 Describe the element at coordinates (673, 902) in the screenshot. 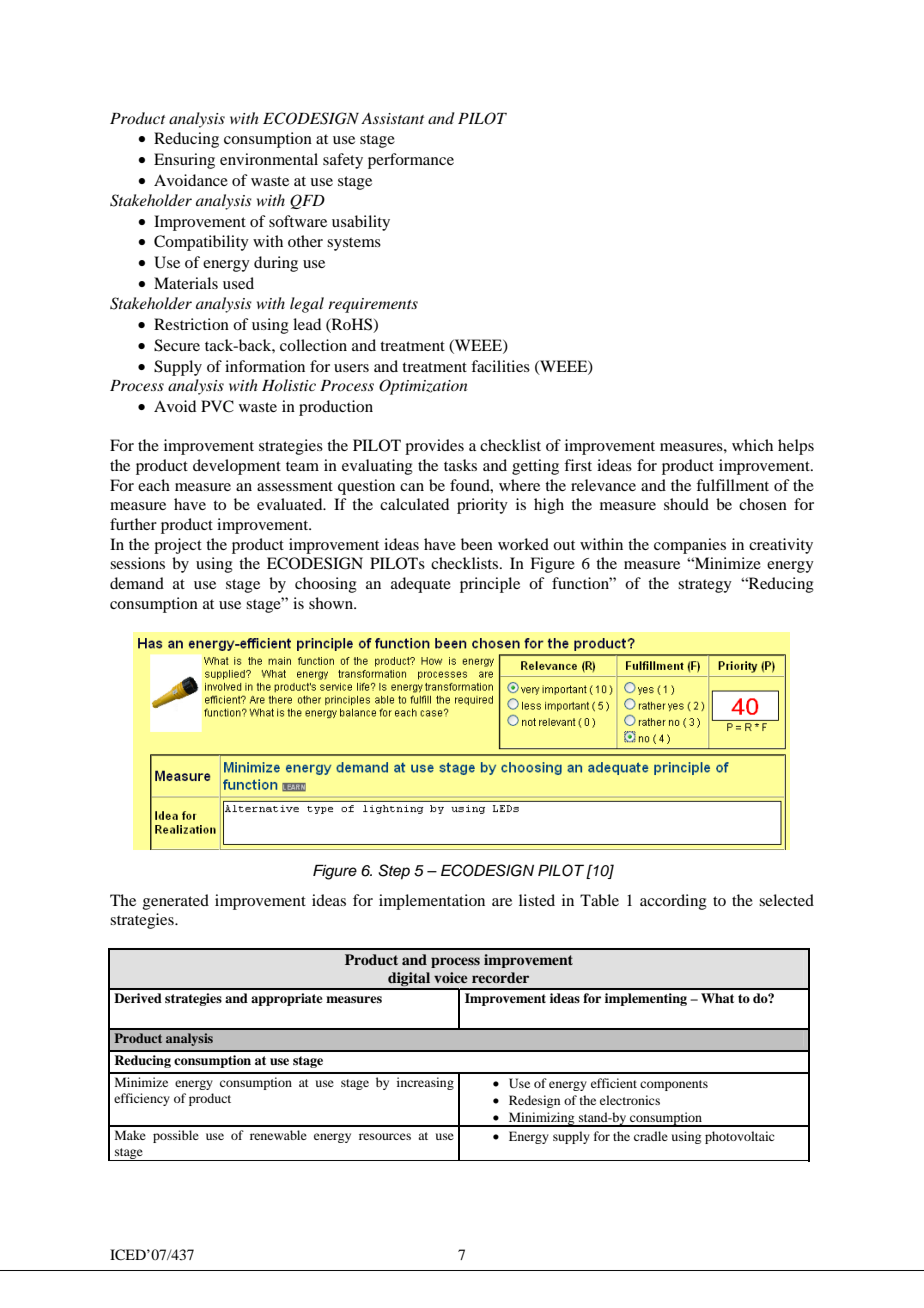

I see `according` at that location.
